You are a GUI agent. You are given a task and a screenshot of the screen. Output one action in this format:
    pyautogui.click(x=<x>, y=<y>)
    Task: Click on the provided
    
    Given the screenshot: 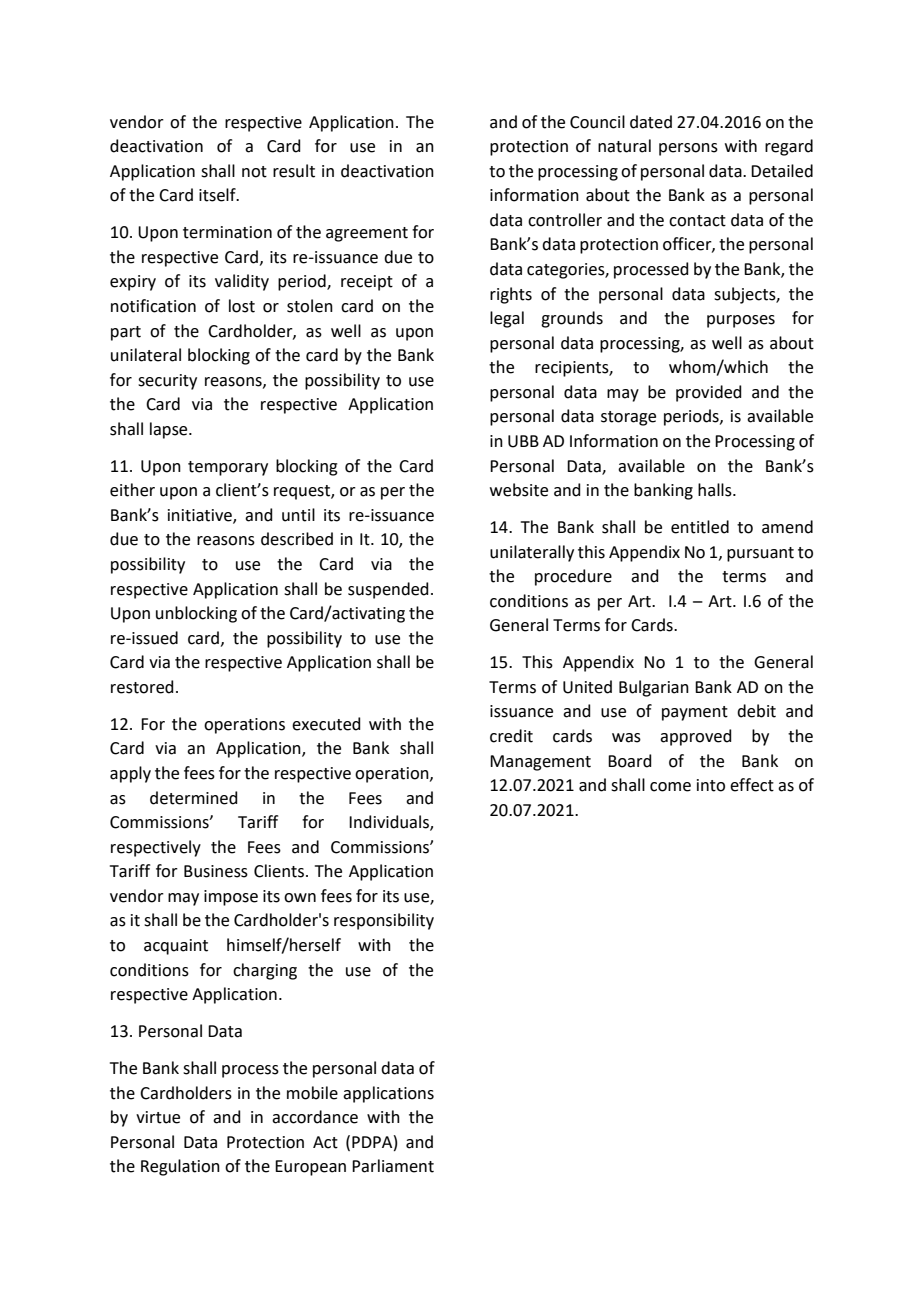 What is the action you would take?
    pyautogui.click(x=709, y=393)
